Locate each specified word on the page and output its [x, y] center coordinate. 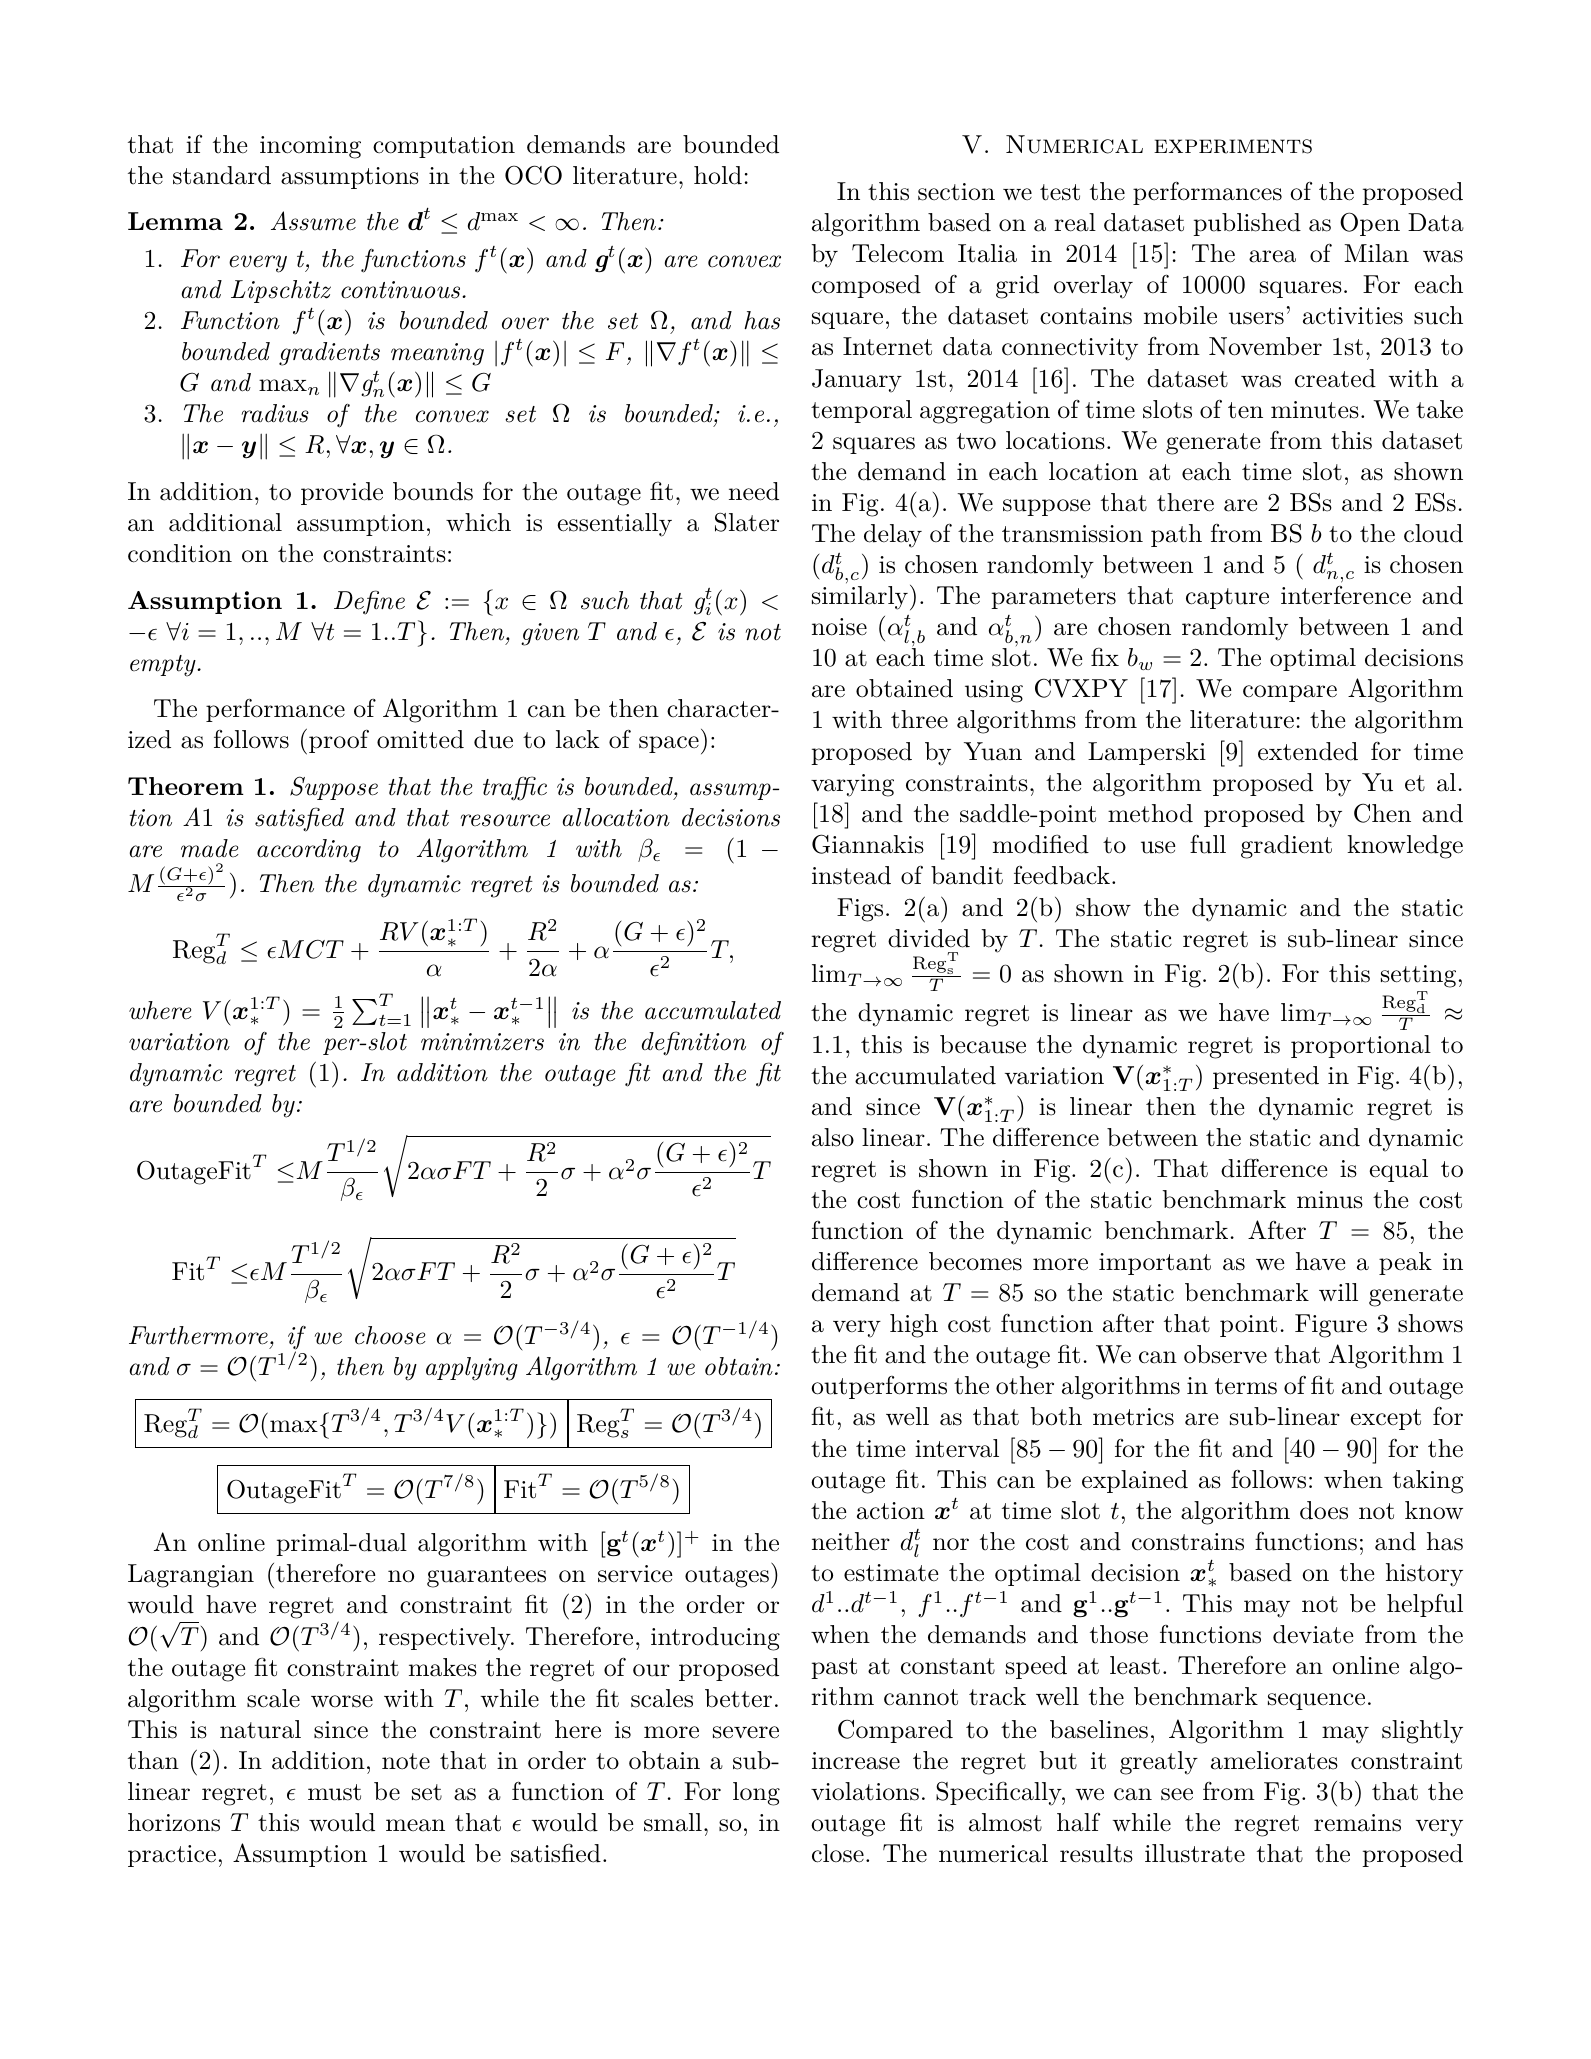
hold [718, 175]
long [756, 1794]
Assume [313, 221]
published [1247, 224]
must [334, 1792]
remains [1357, 1823]
